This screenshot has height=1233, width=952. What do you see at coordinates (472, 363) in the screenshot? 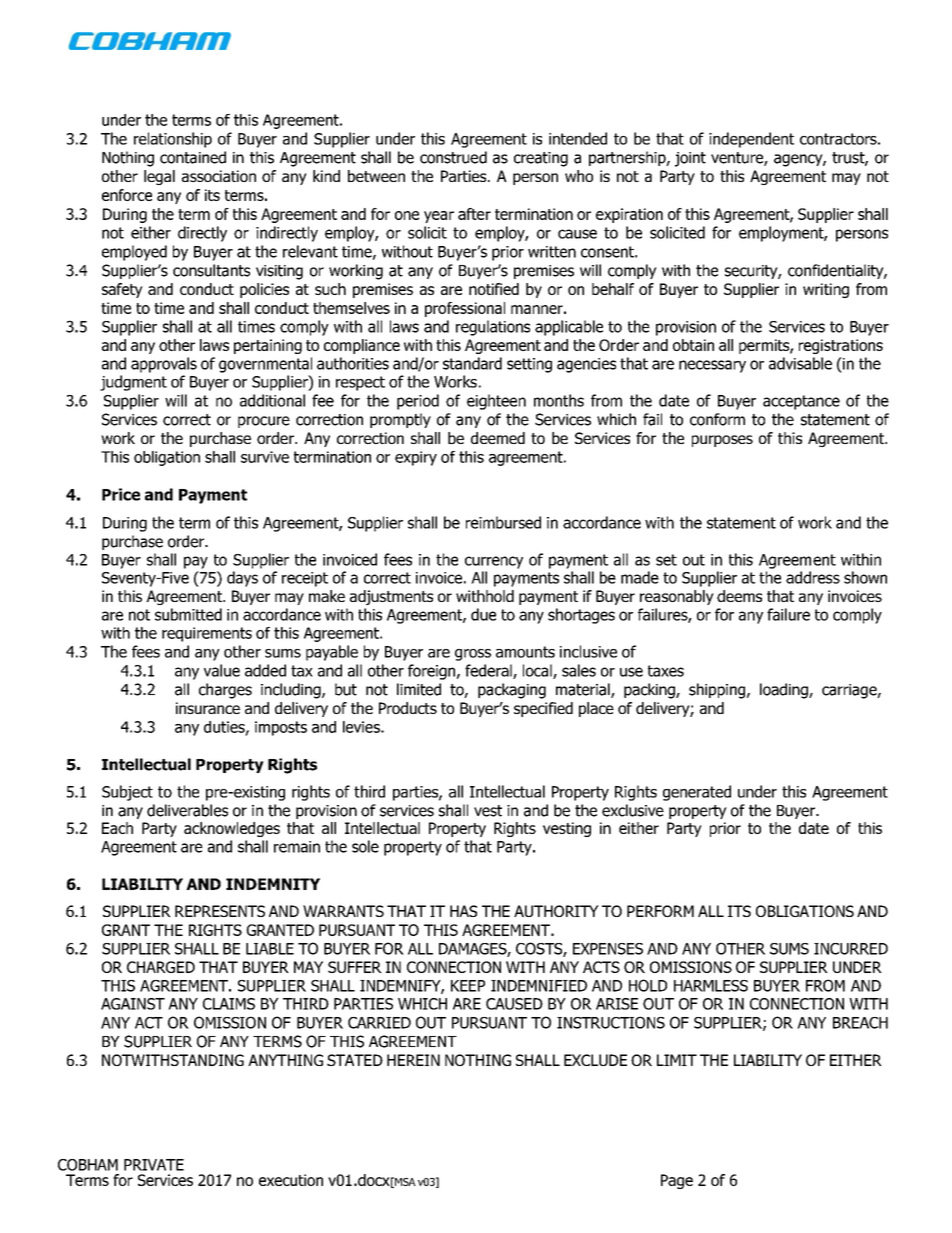
I see `standard` at bounding box center [472, 363].
